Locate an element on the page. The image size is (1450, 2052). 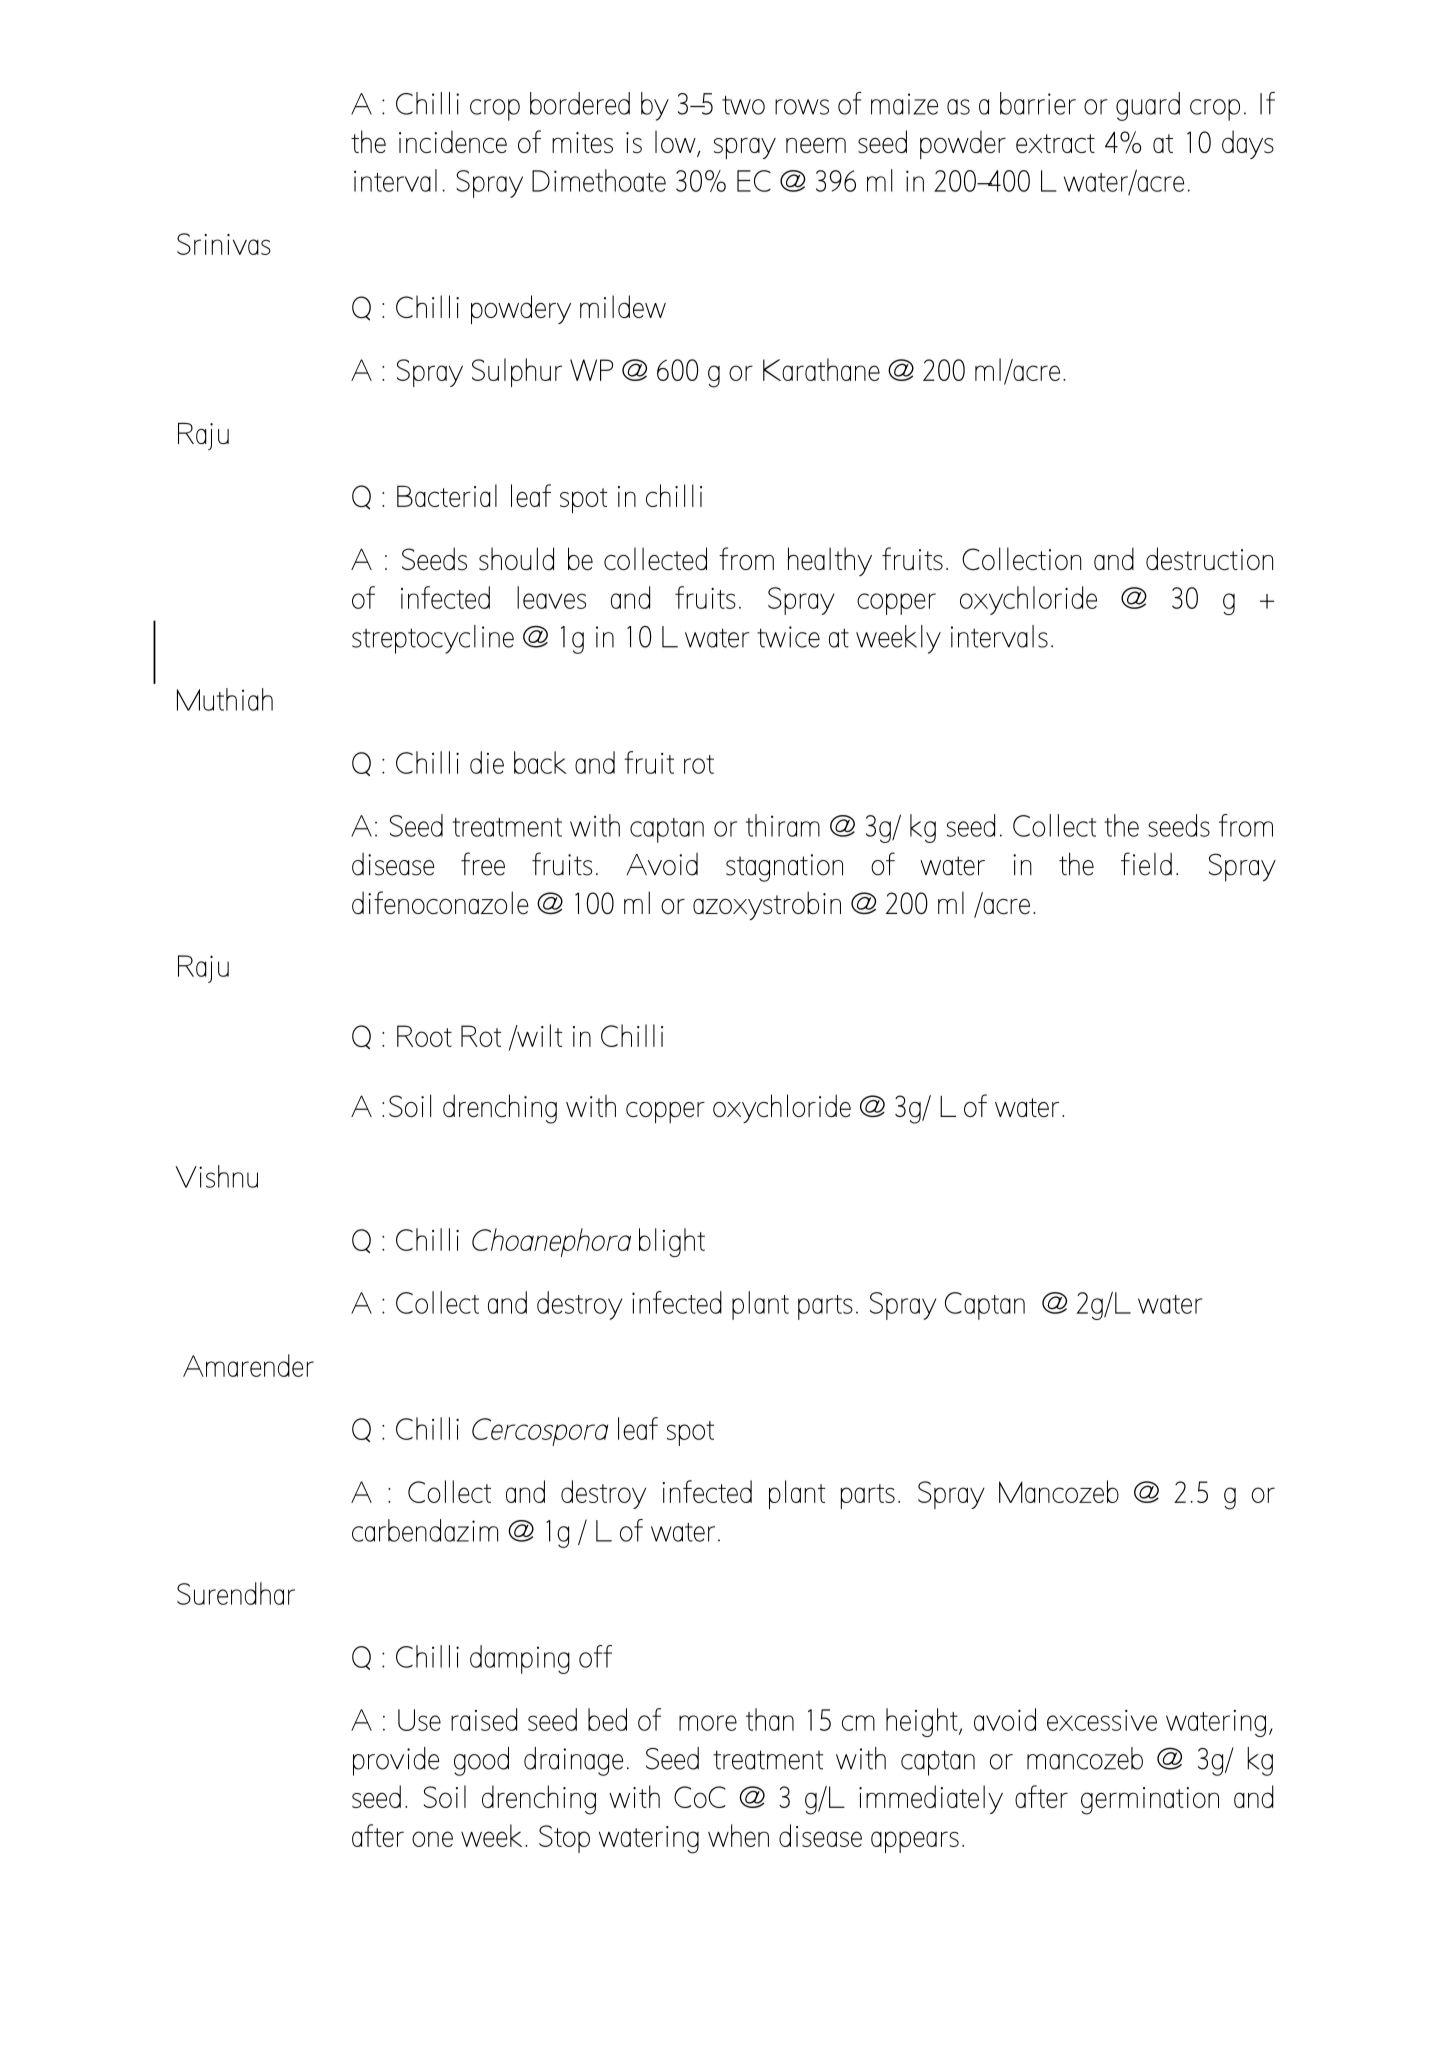
destruction is located at coordinates (1209, 559).
